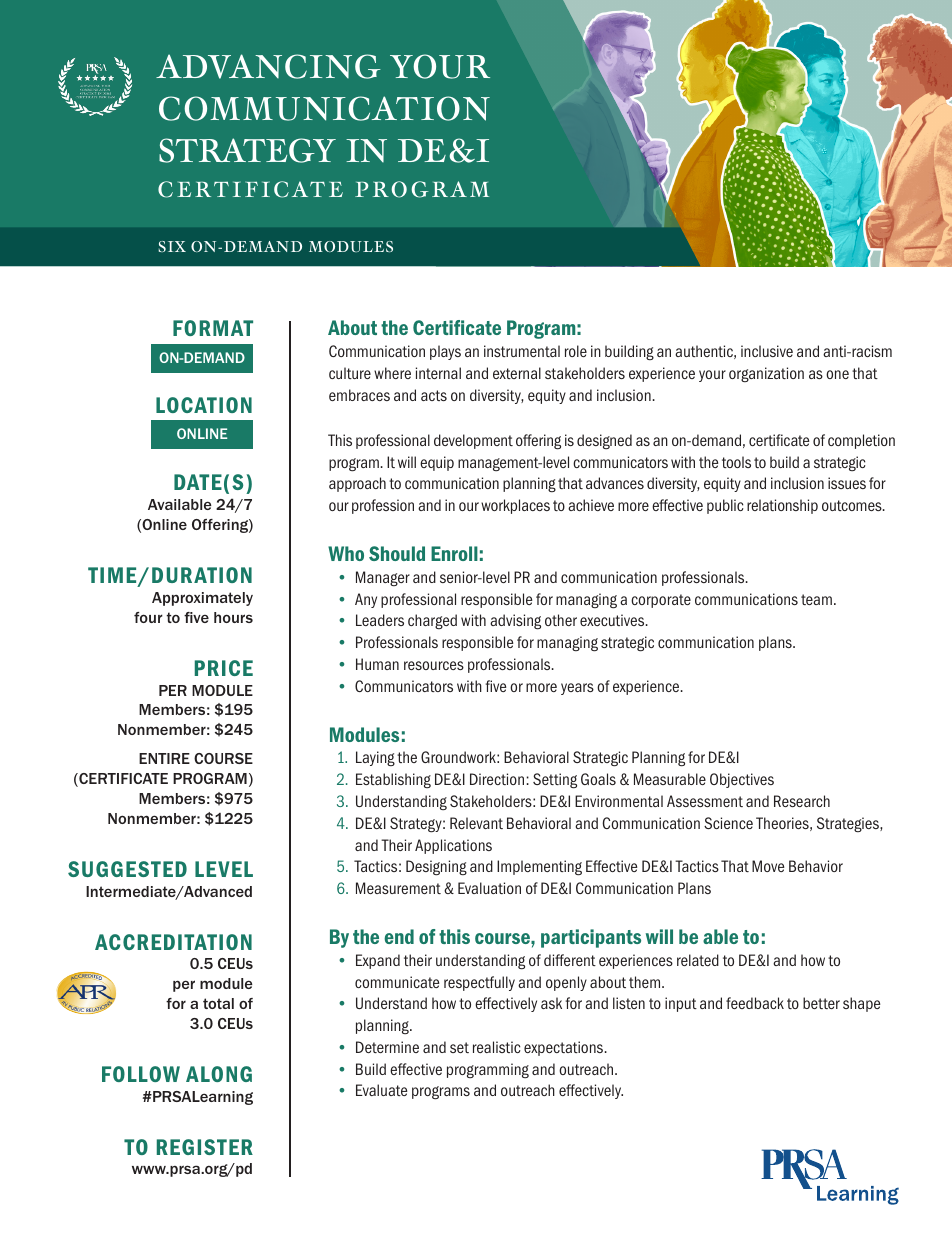 Image resolution: width=952 pixels, height=1233 pixels. Describe the element at coordinates (768, 866) in the image. I see `Move` at that location.
